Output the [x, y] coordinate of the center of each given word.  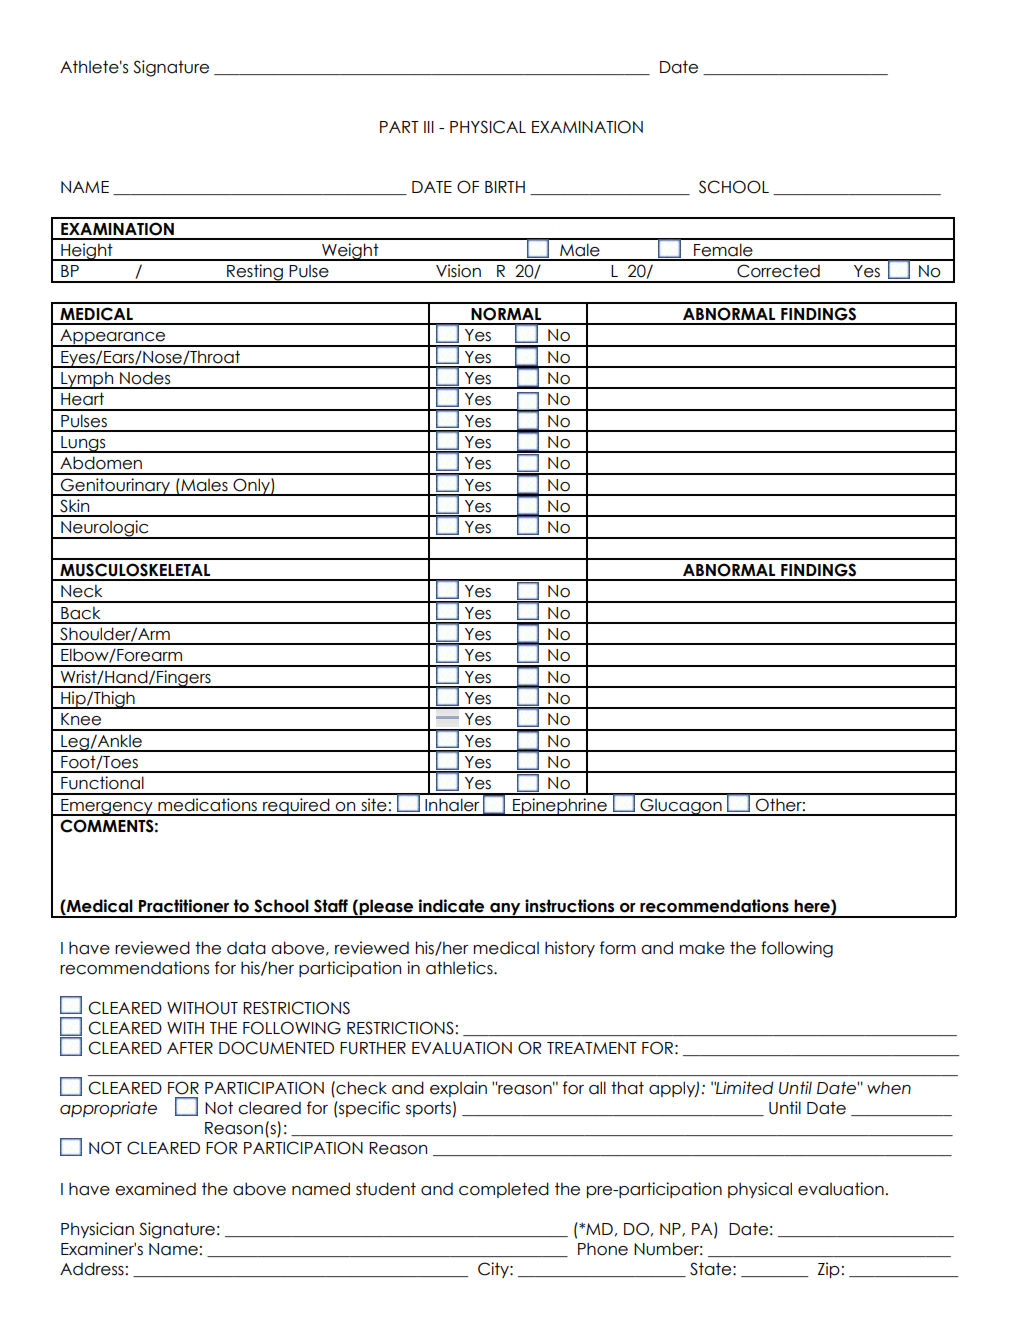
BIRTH [505, 187]
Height [87, 252]
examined [155, 1189]
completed [504, 1190]
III [429, 127]
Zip [829, 1270]
